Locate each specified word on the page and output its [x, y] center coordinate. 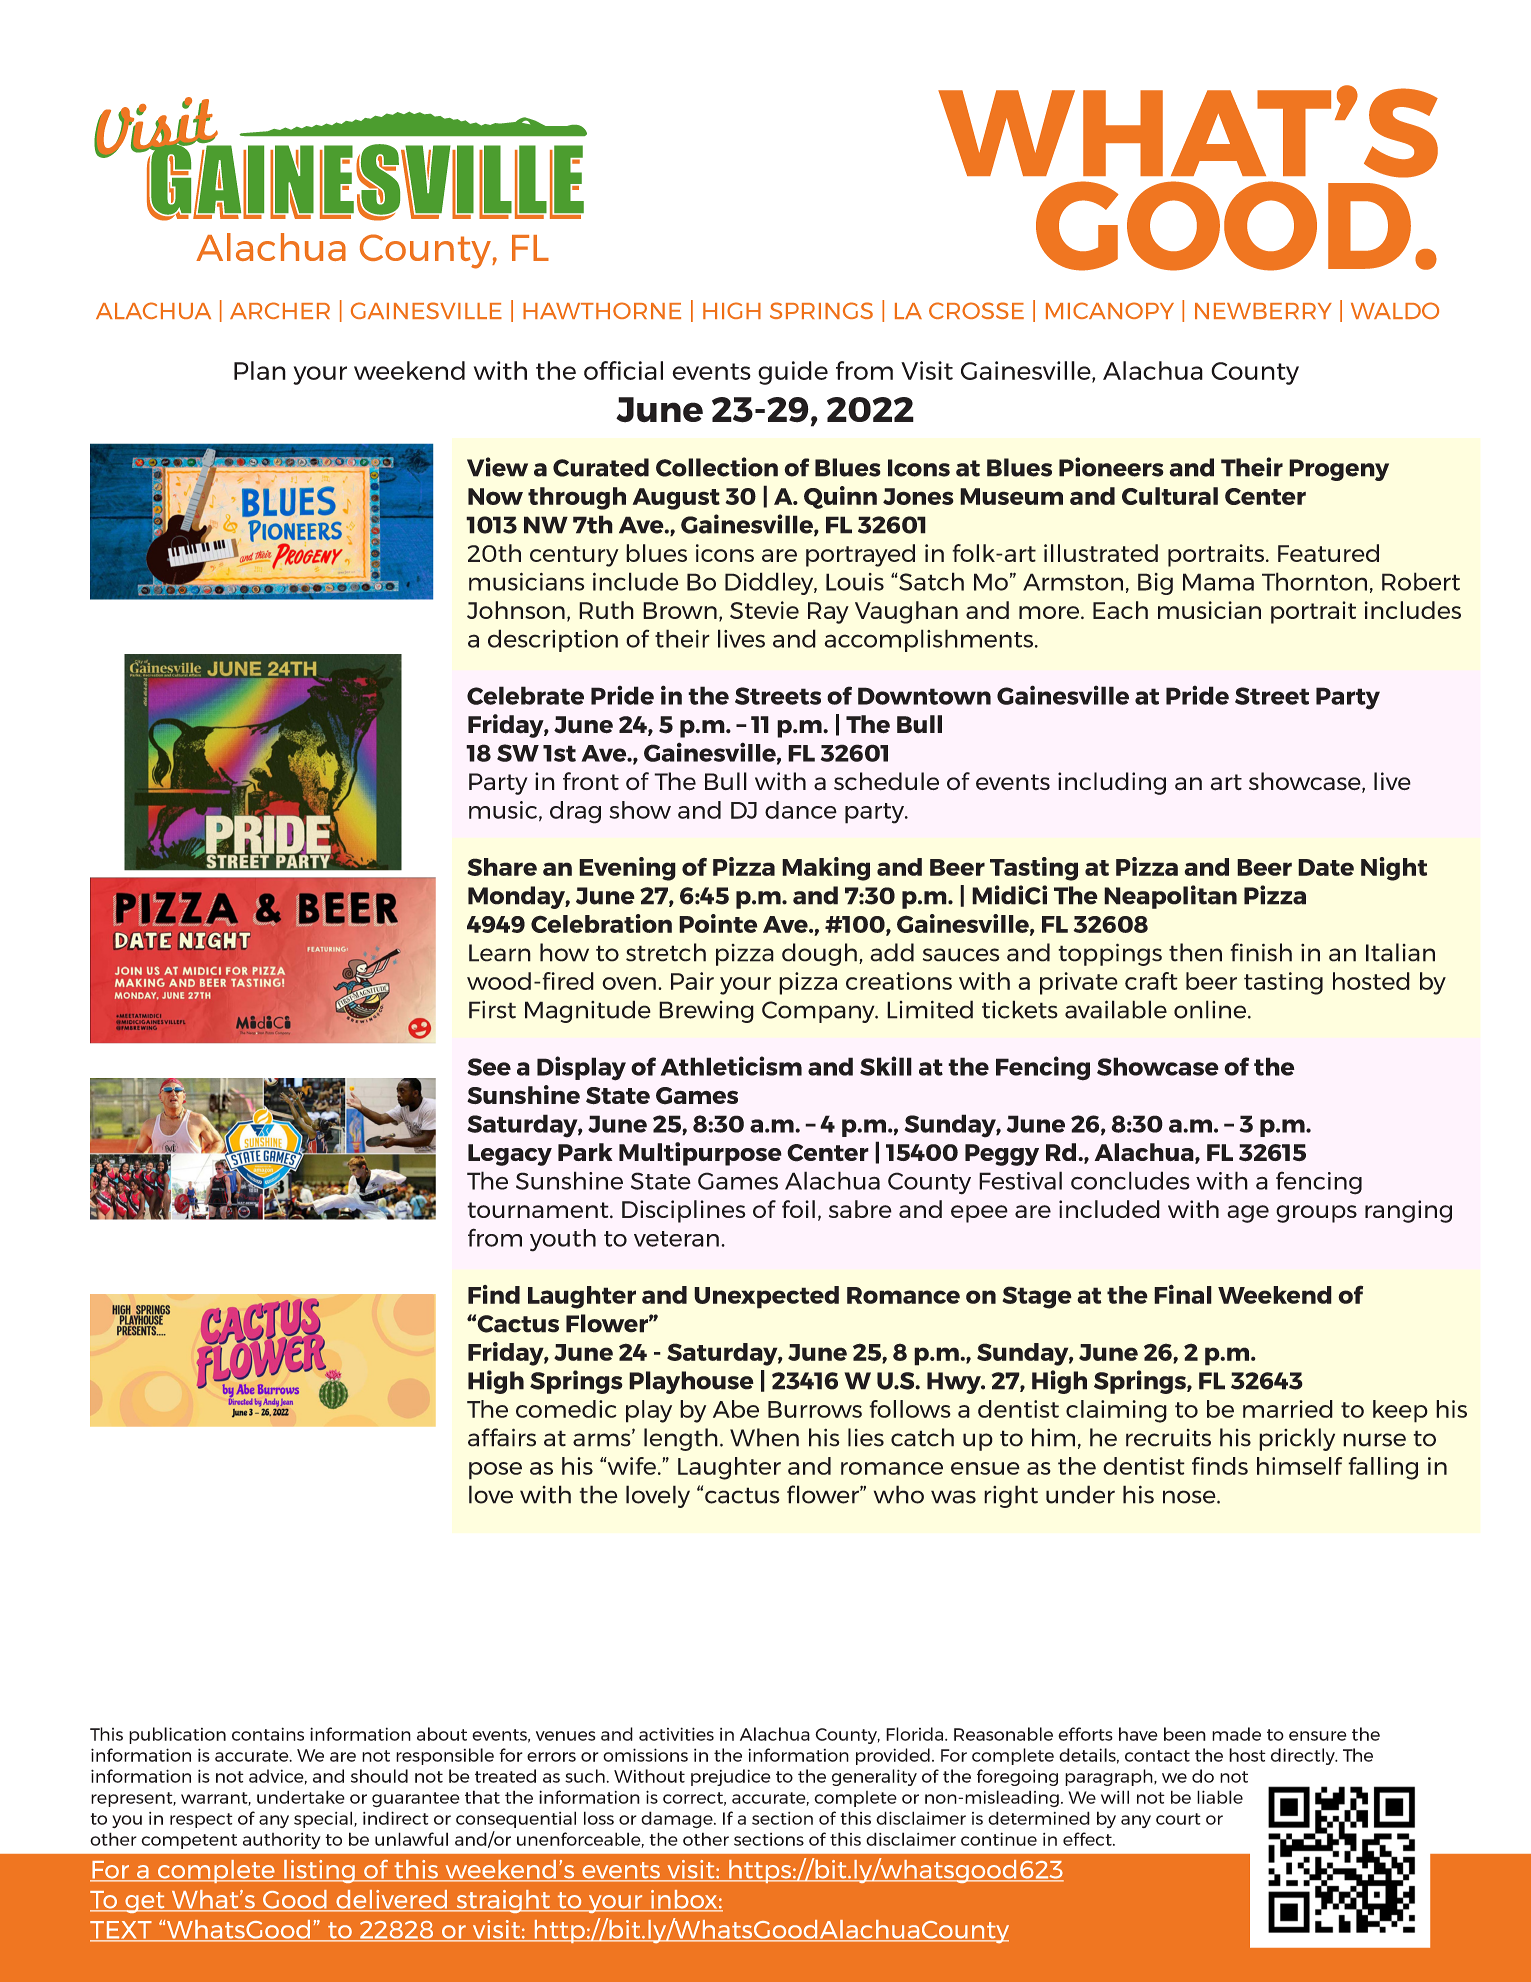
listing [319, 1871]
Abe [736, 1409]
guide [793, 373]
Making [826, 869]
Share [502, 867]
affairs [502, 1437]
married [1288, 1409]
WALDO [1395, 310]
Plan [260, 370]
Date [1326, 867]
